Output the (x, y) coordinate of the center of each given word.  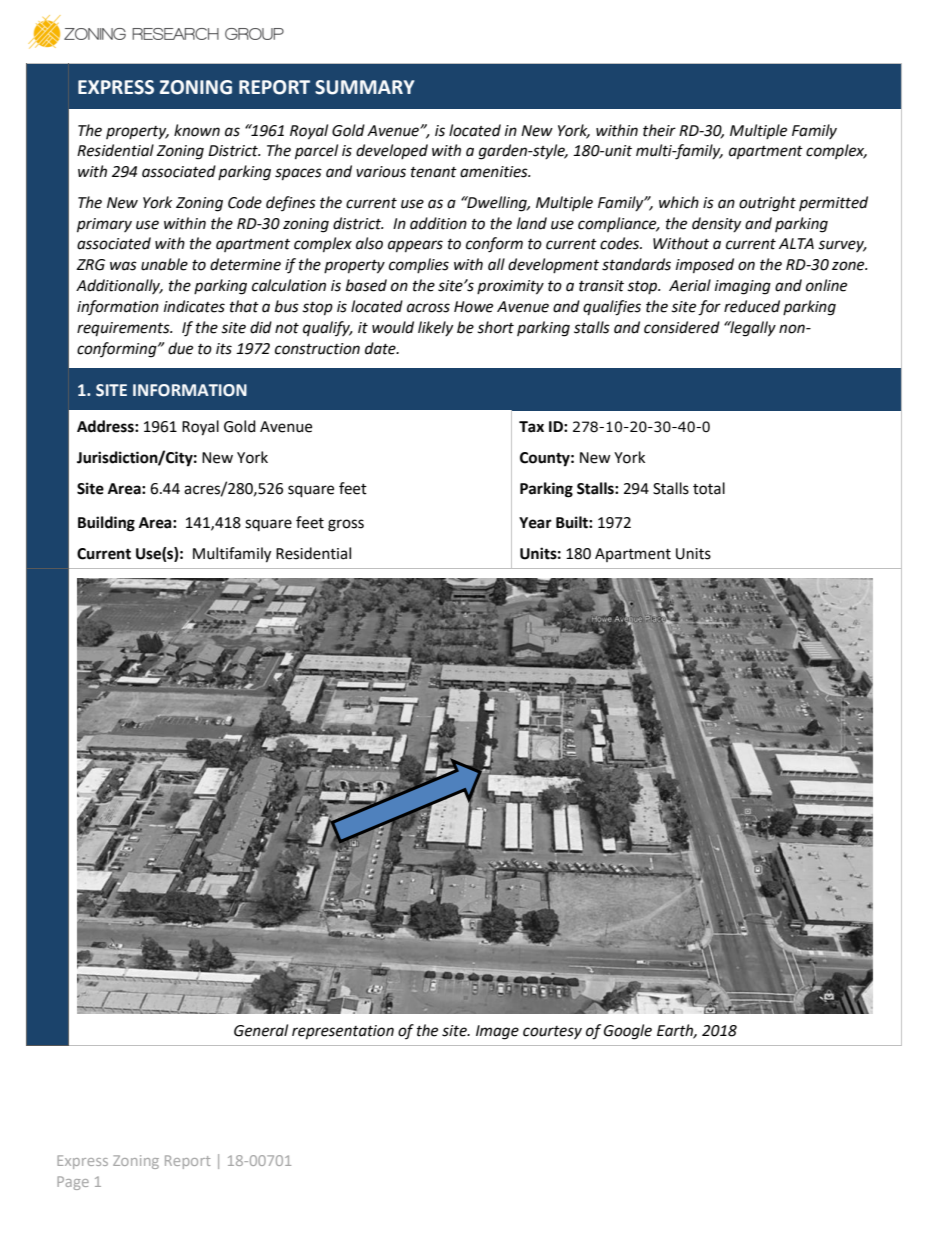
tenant (434, 172)
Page (73, 1183)
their (659, 130)
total (709, 488)
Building (106, 524)
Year (535, 523)
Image (497, 1032)
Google (628, 1032)
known (197, 130)
